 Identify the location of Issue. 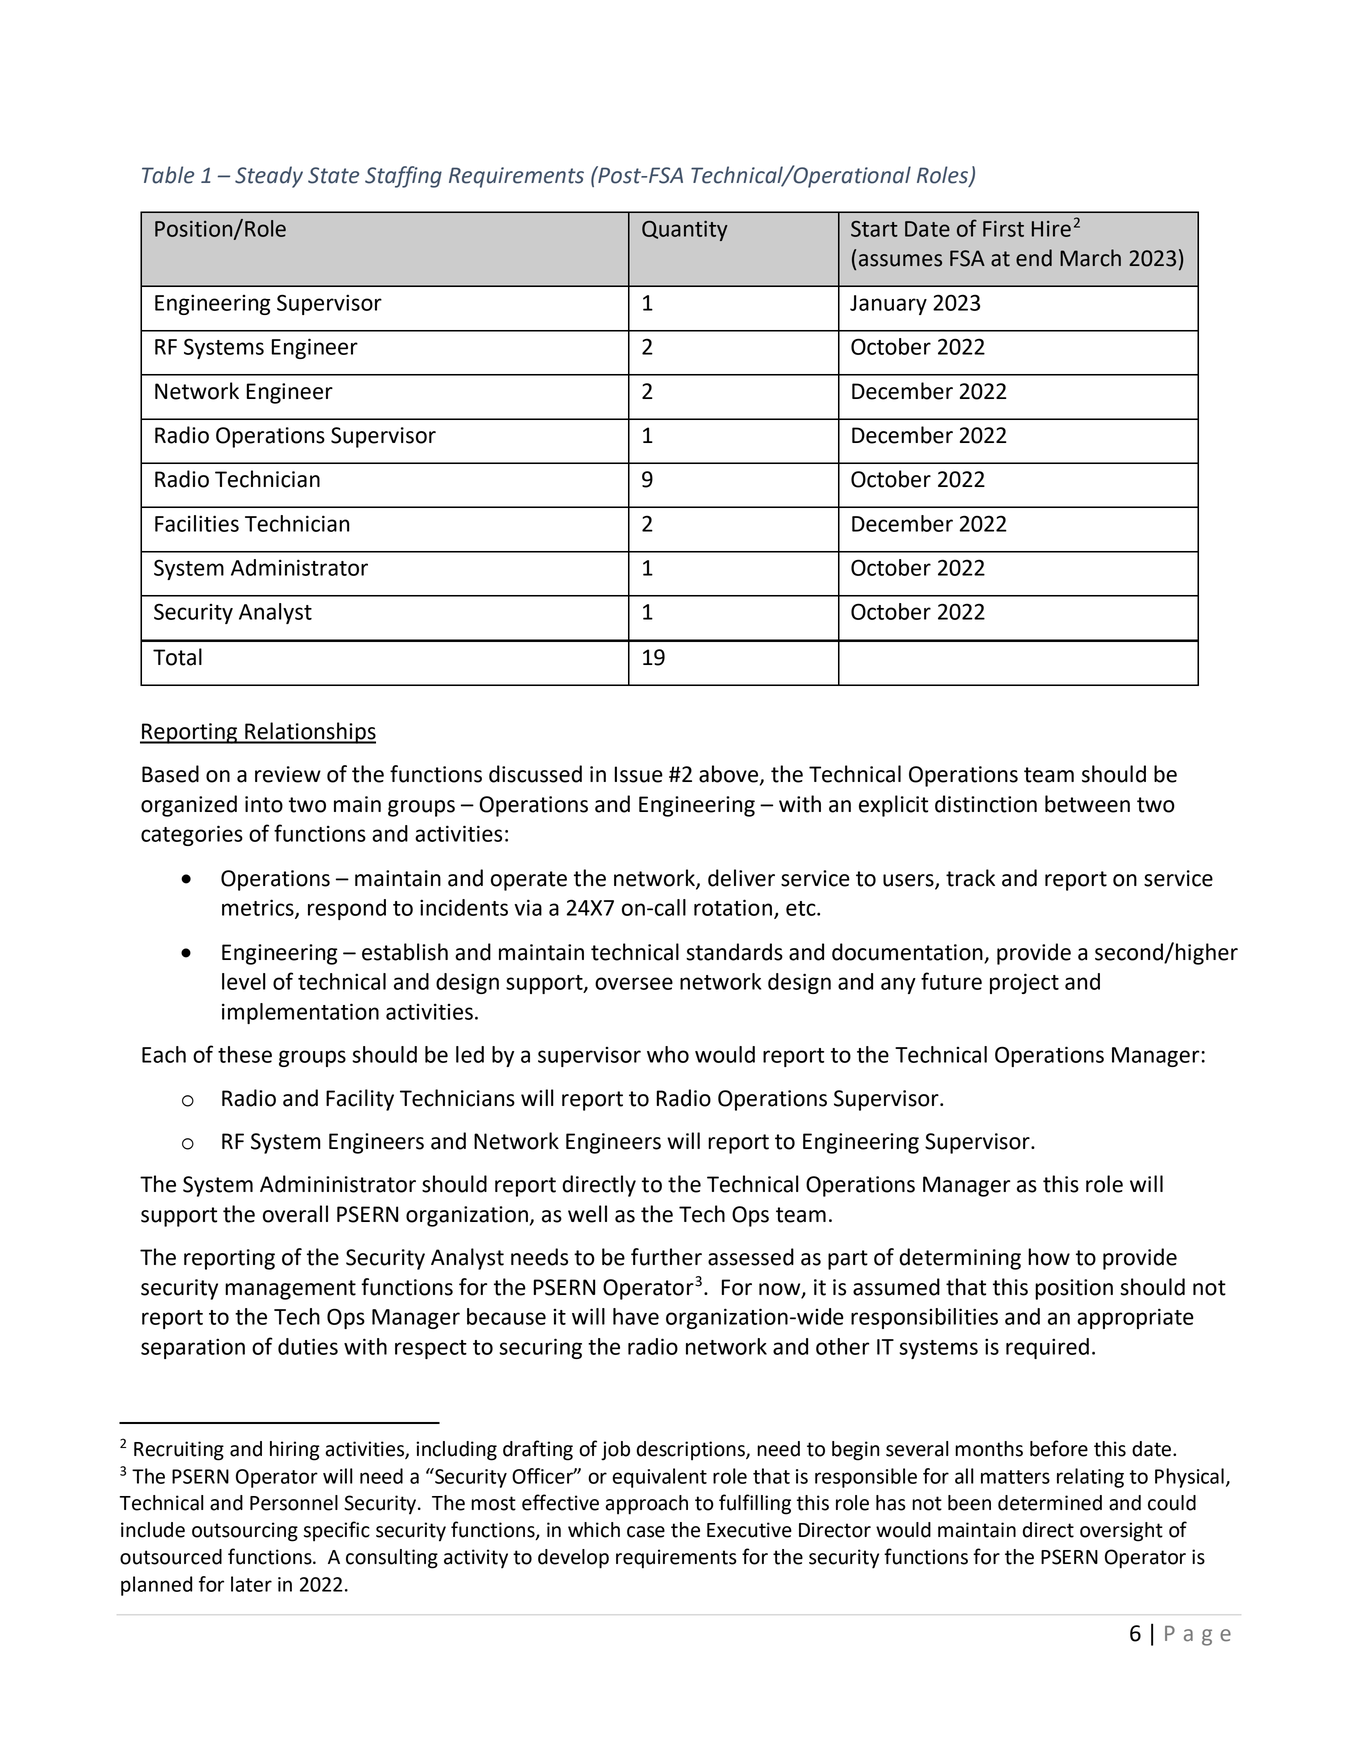
(639, 774).
